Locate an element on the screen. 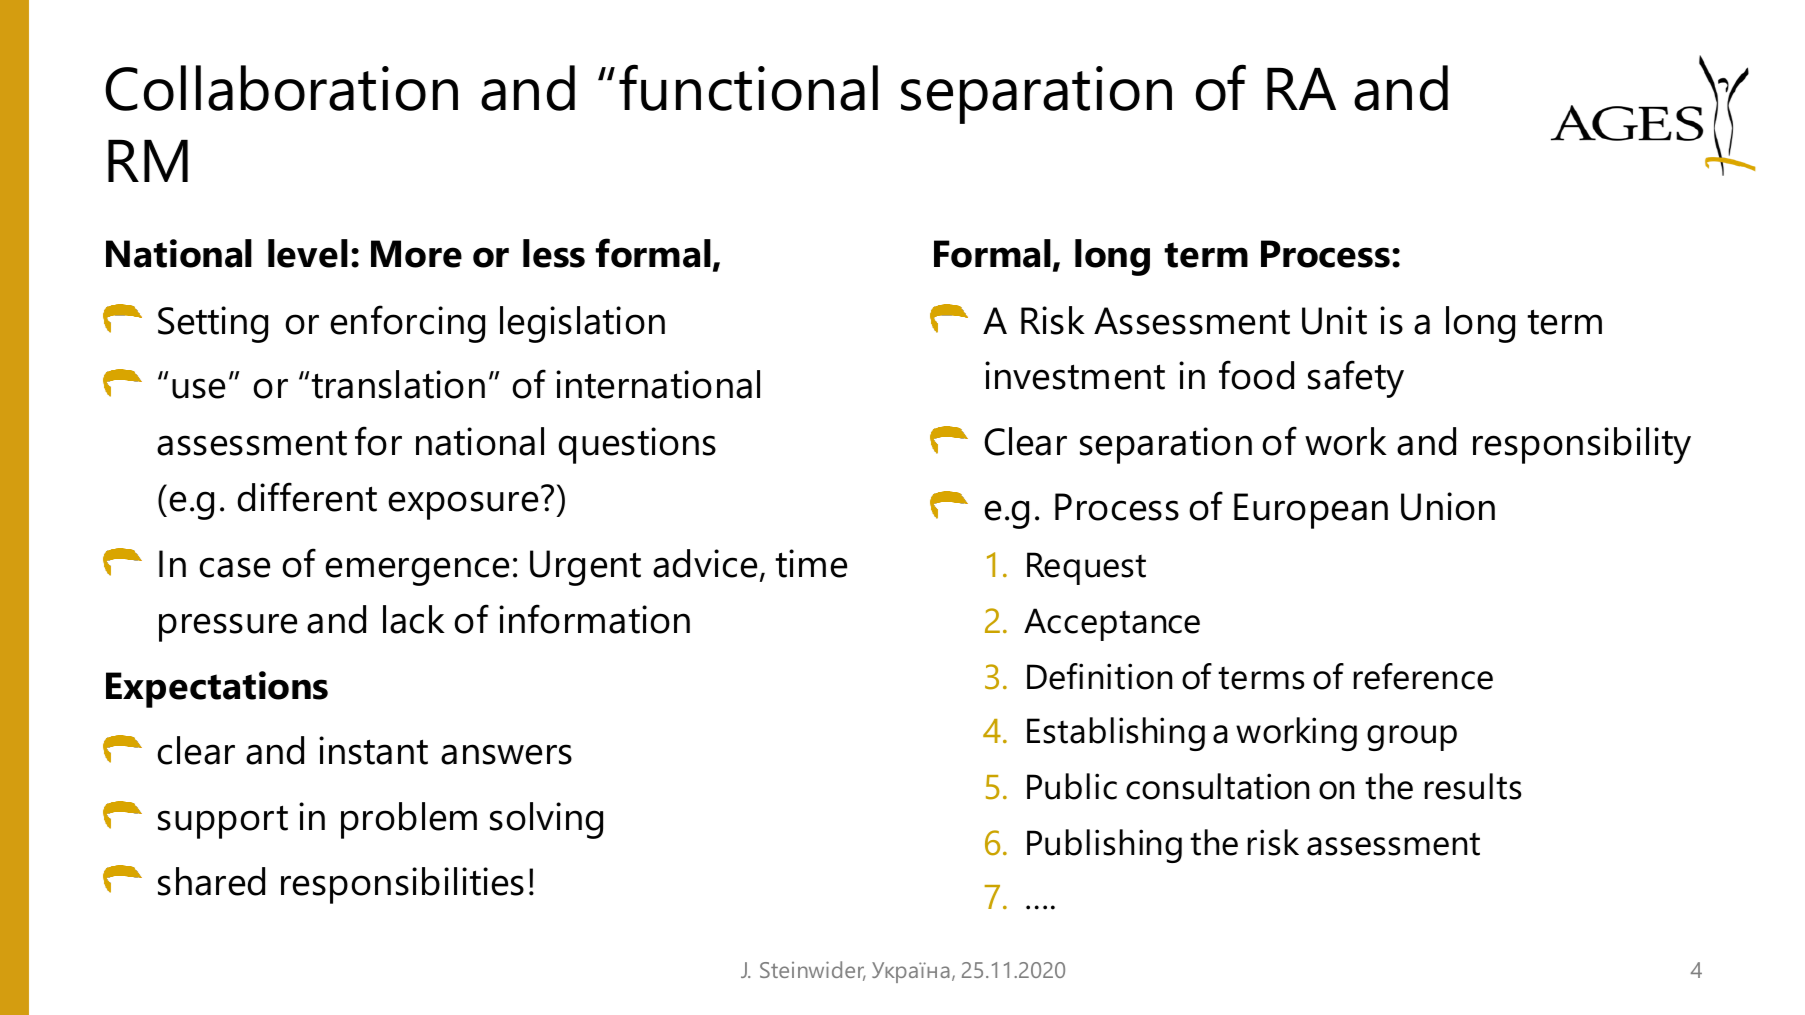  Collaboration is located at coordinates (281, 88).
